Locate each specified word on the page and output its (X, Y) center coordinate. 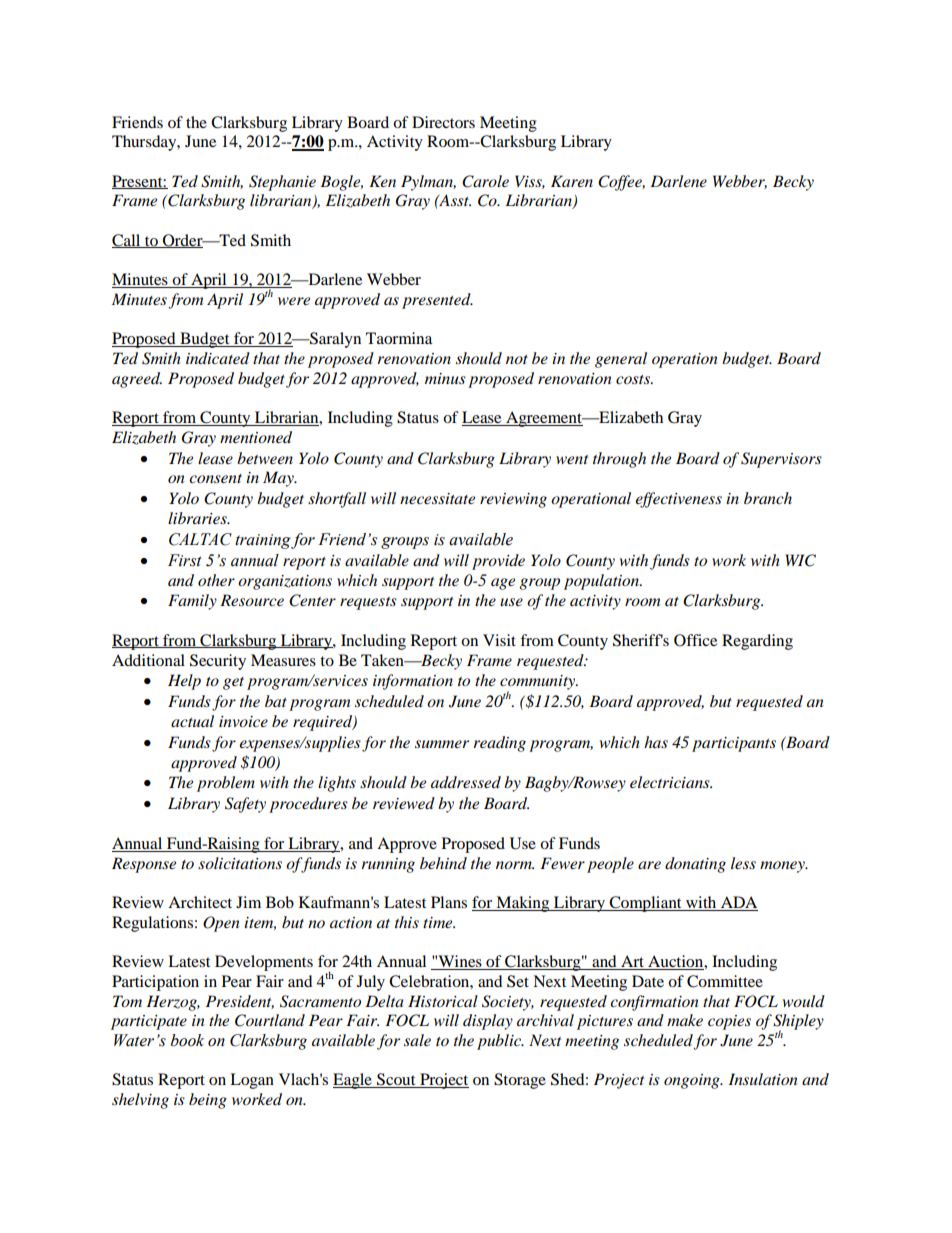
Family (192, 602)
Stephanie (282, 183)
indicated (218, 358)
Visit (499, 640)
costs (634, 379)
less (743, 863)
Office (695, 640)
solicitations (240, 863)
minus (445, 378)
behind (443, 863)
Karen (572, 181)
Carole (485, 181)
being (208, 1101)
